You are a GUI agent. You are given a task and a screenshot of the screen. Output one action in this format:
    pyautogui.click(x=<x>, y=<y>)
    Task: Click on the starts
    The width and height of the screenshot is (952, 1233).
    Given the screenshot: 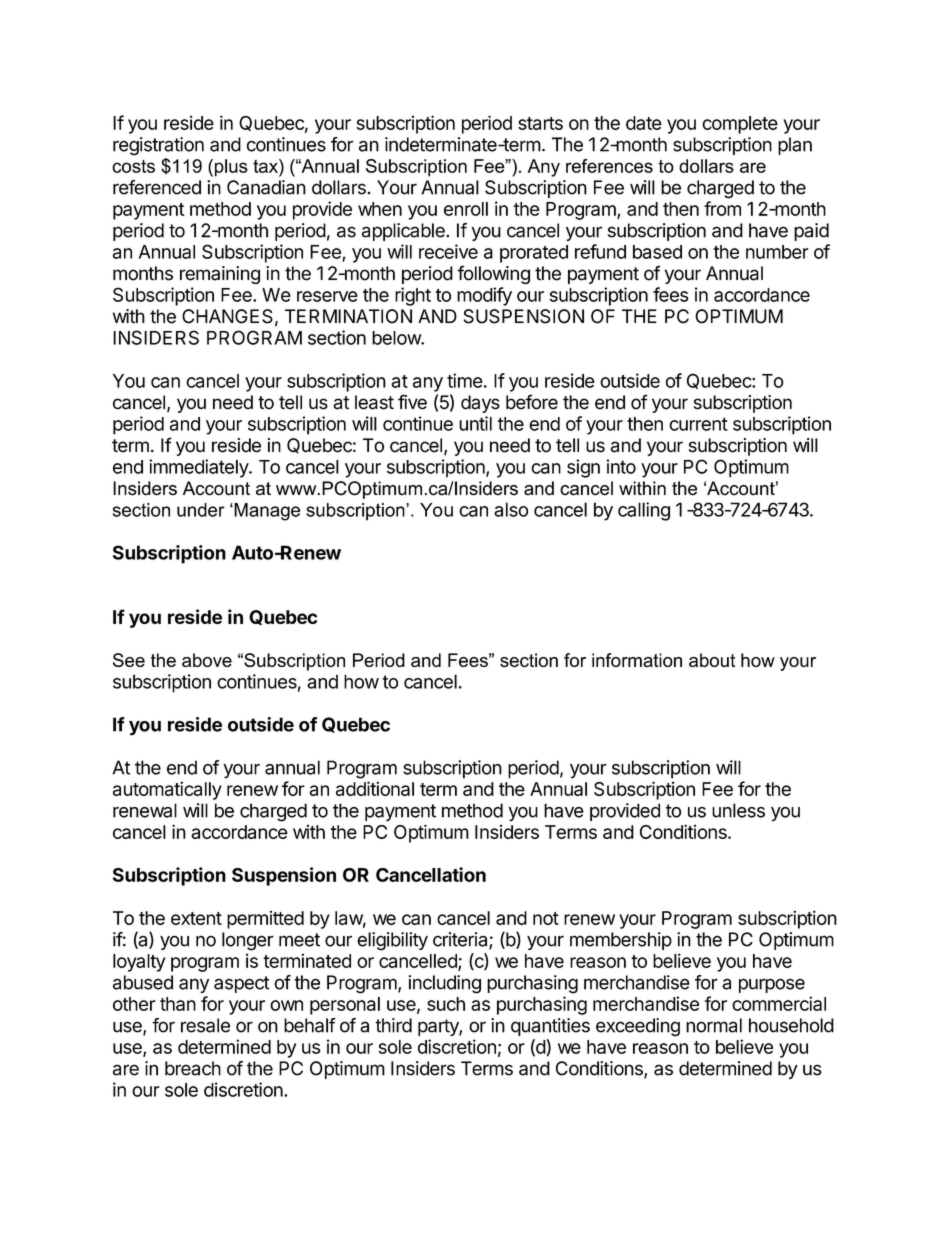 What is the action you would take?
    pyautogui.click(x=540, y=123)
